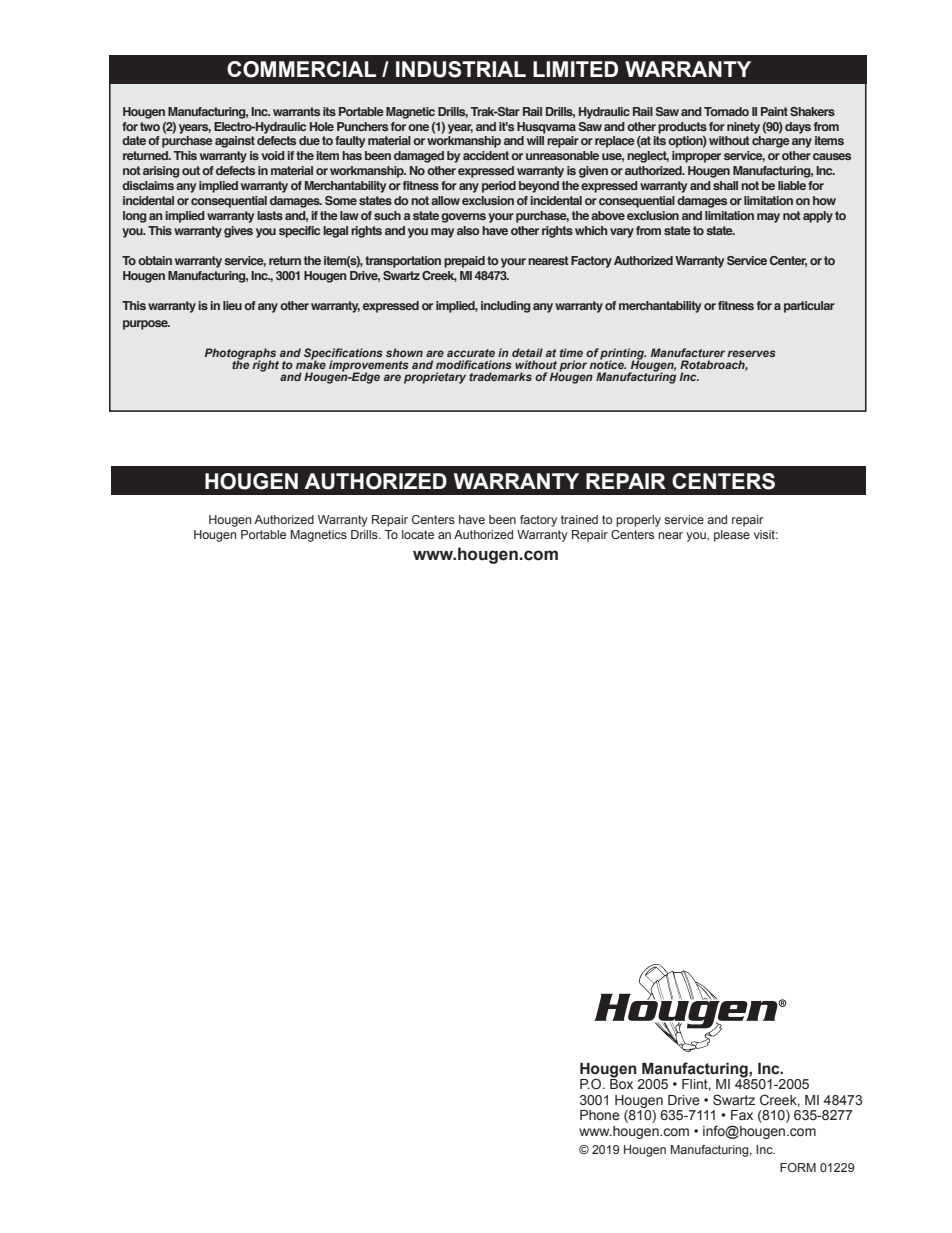 Image resolution: width=952 pixels, height=1233 pixels. Describe the element at coordinates (732, 536) in the screenshot. I see `please` at that location.
